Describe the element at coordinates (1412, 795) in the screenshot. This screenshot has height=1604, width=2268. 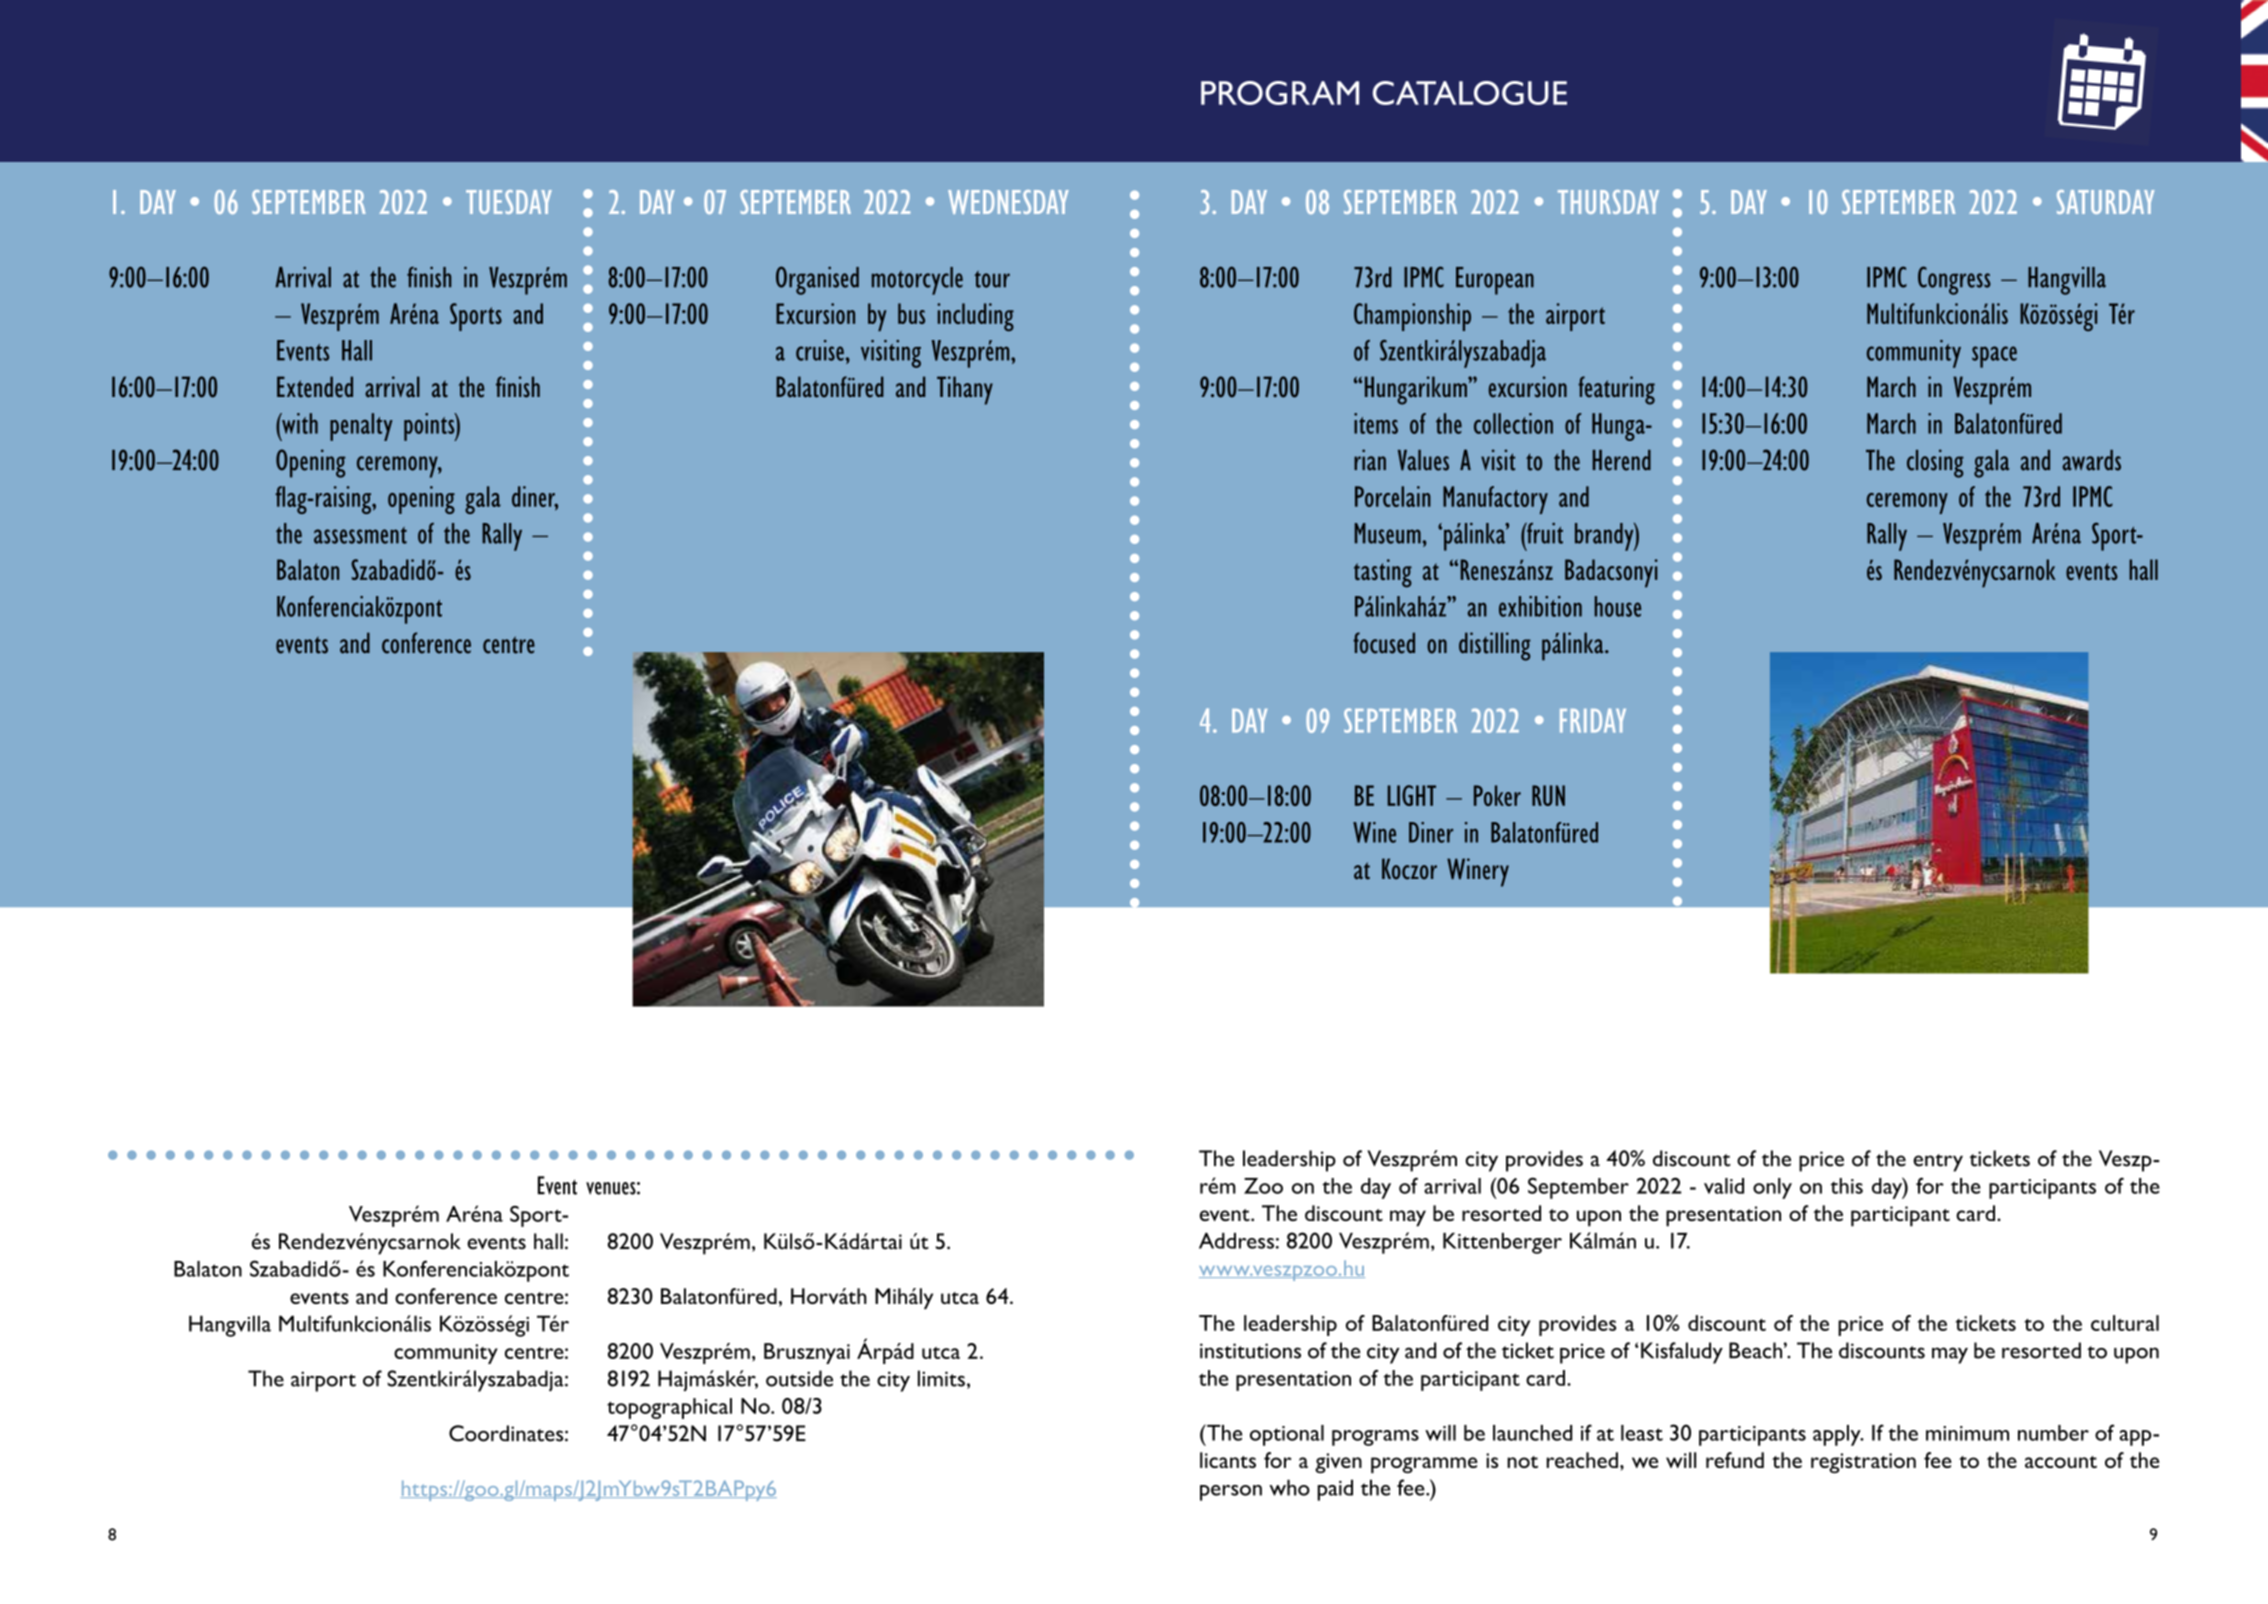
I see `LIGHT` at that location.
